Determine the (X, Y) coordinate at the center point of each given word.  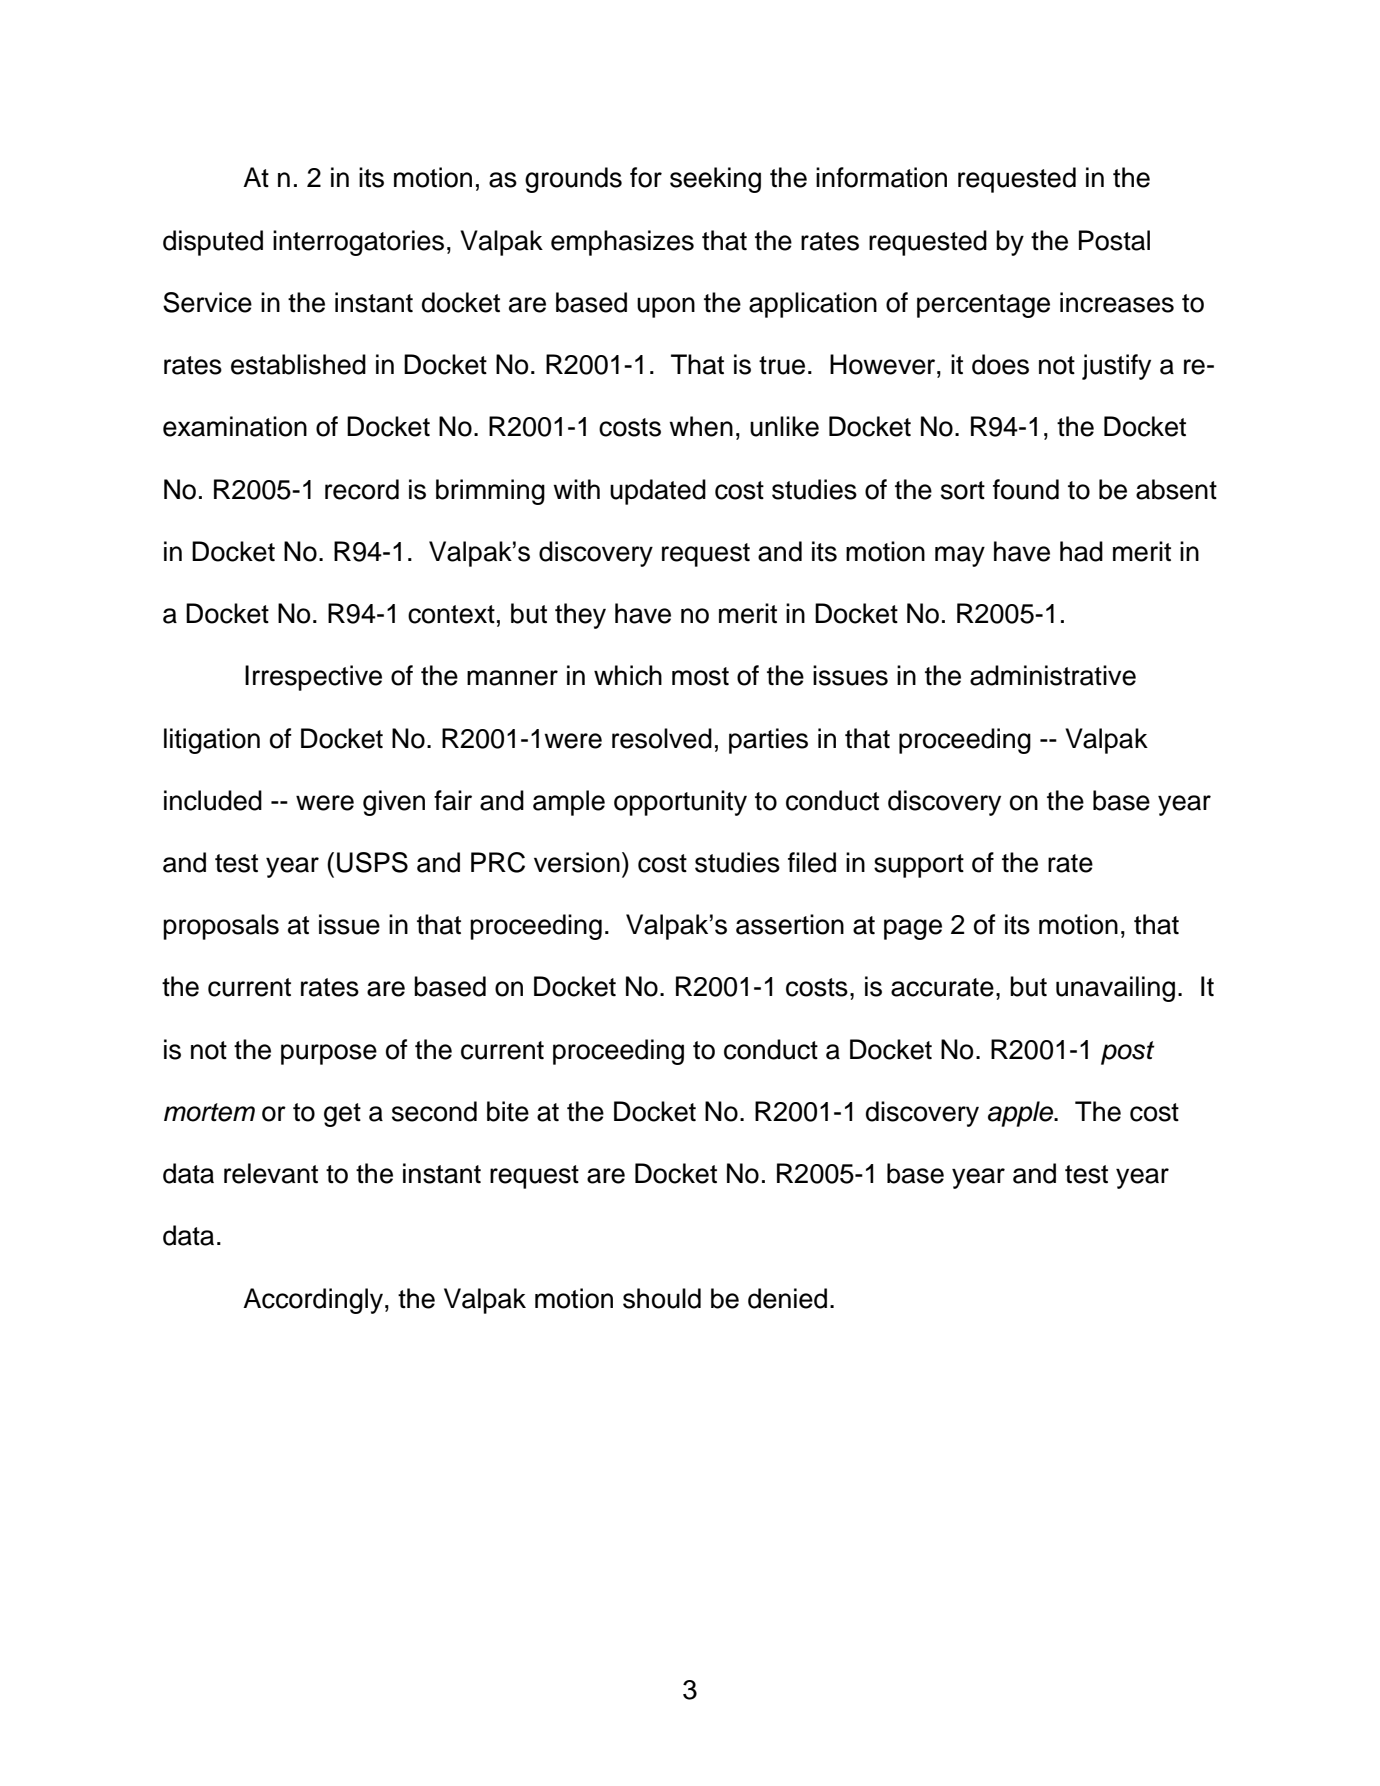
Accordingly (313, 1301)
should (662, 1298)
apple (1022, 1114)
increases (1117, 302)
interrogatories (358, 243)
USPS (372, 862)
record (362, 489)
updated (658, 492)
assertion (790, 924)
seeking (715, 180)
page (913, 929)
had (1081, 551)
